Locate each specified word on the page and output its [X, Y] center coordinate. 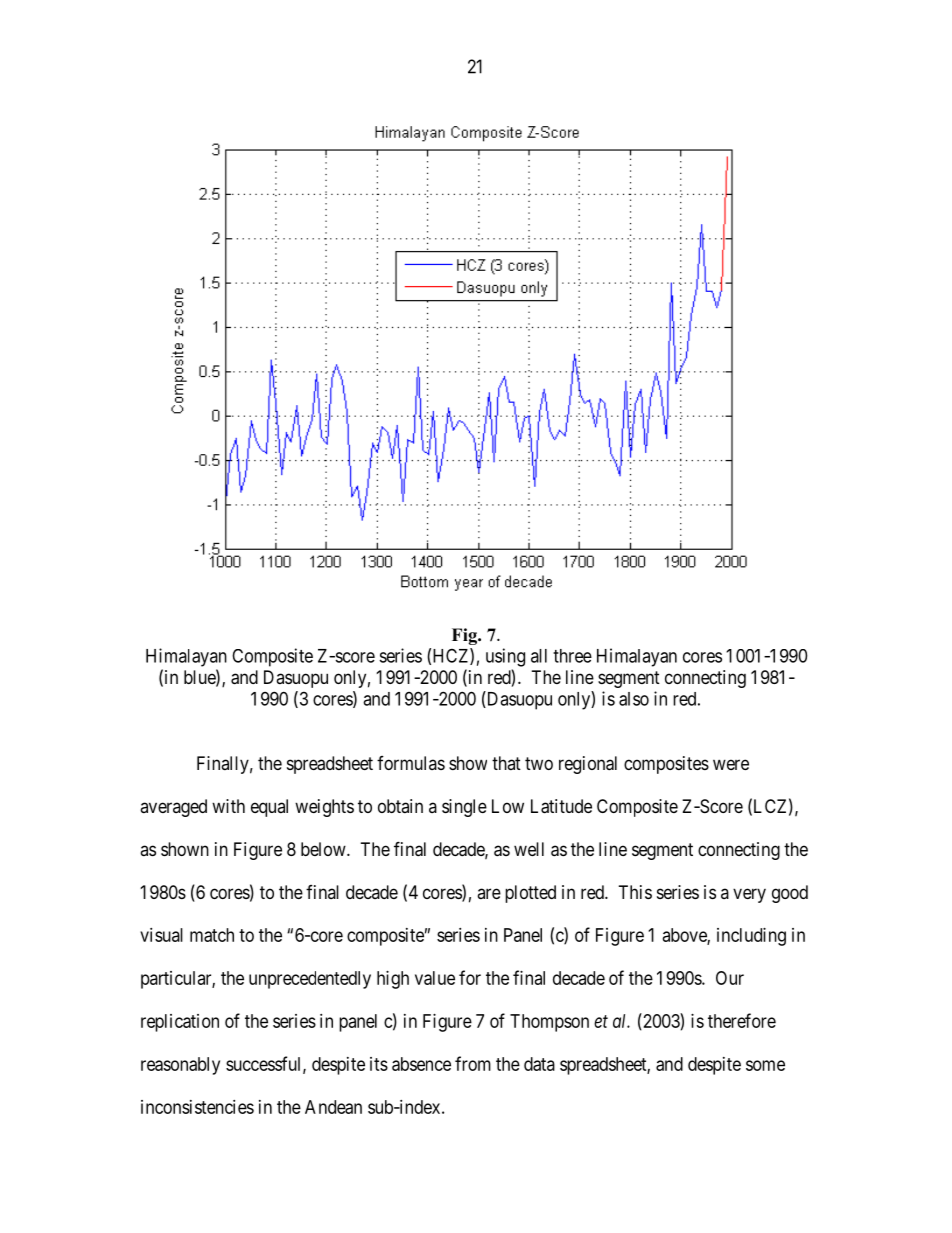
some [765, 1065]
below [324, 849]
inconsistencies [197, 1107]
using [505, 657]
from [473, 1063]
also [634, 699]
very [749, 895]
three [572, 656]
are [489, 893]
